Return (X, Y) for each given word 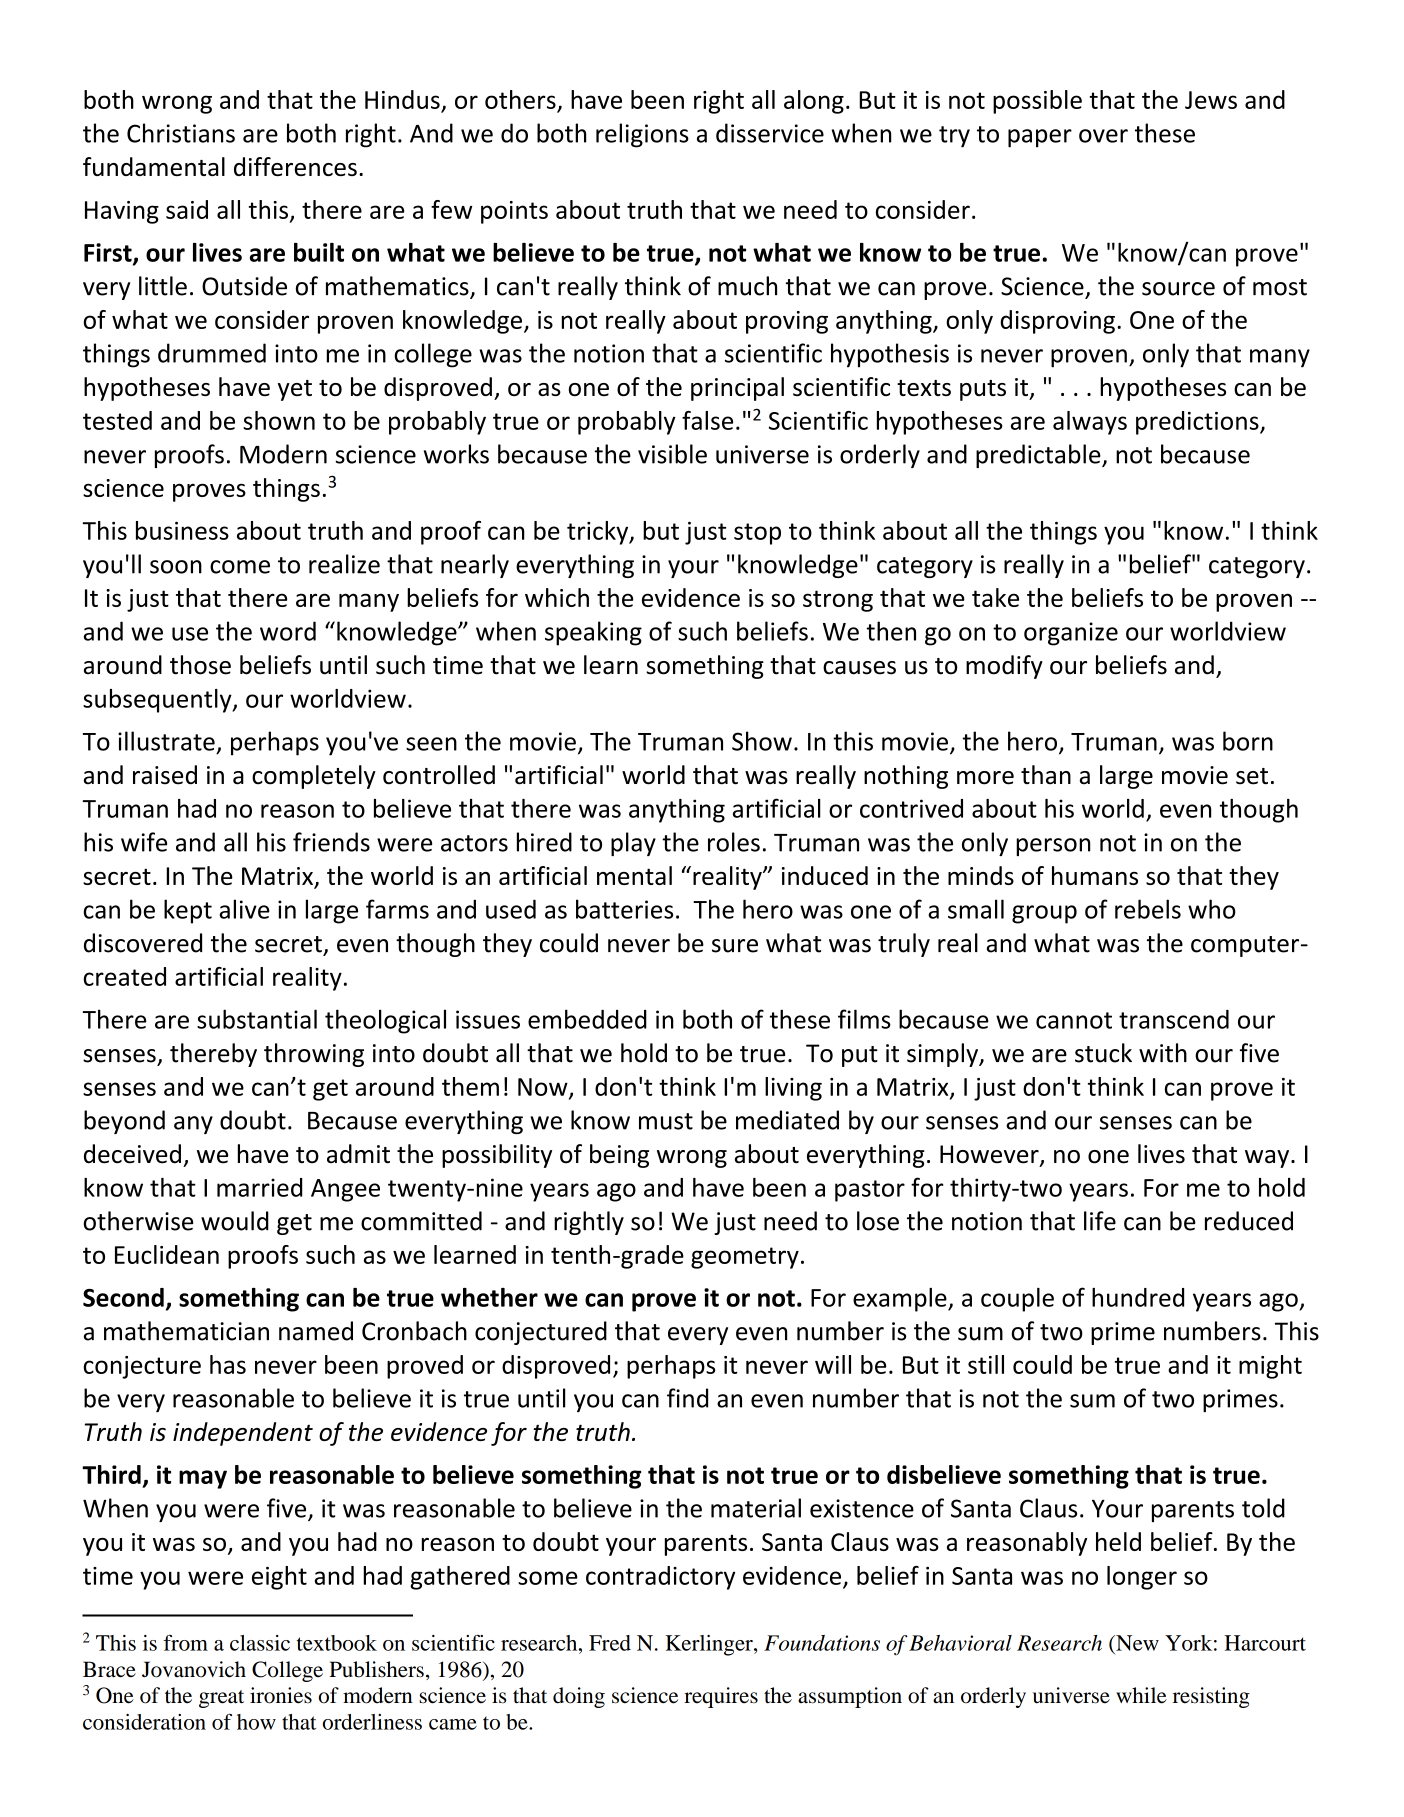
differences (295, 166)
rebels (1148, 909)
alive (245, 909)
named (316, 1331)
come (240, 567)
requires (721, 1697)
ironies (281, 1695)
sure (735, 946)
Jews (1211, 100)
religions (642, 135)
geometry (745, 1258)
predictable (1039, 456)
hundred (1138, 1297)
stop (757, 534)
